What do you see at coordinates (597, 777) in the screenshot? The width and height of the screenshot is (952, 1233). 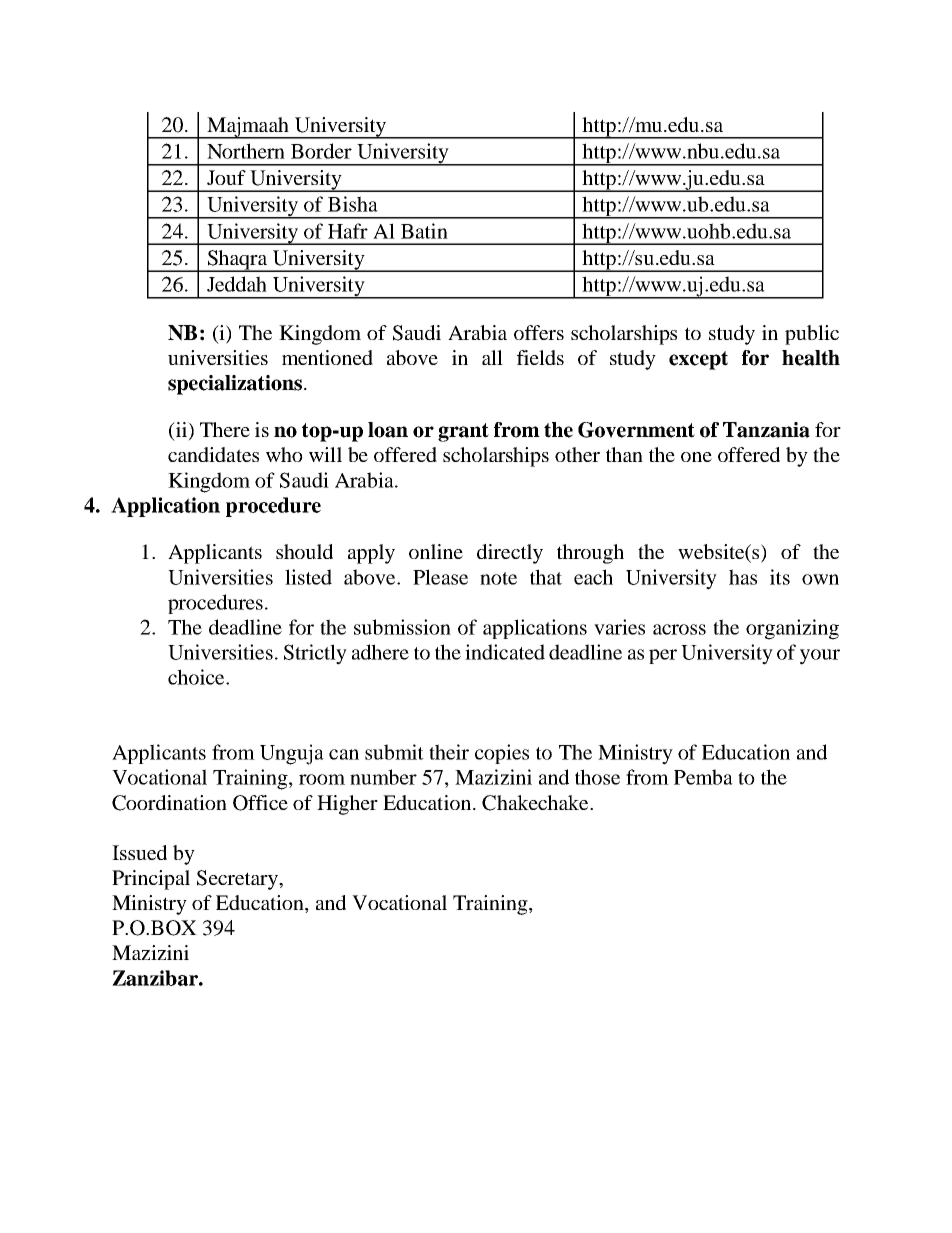 I see `those` at bounding box center [597, 777].
